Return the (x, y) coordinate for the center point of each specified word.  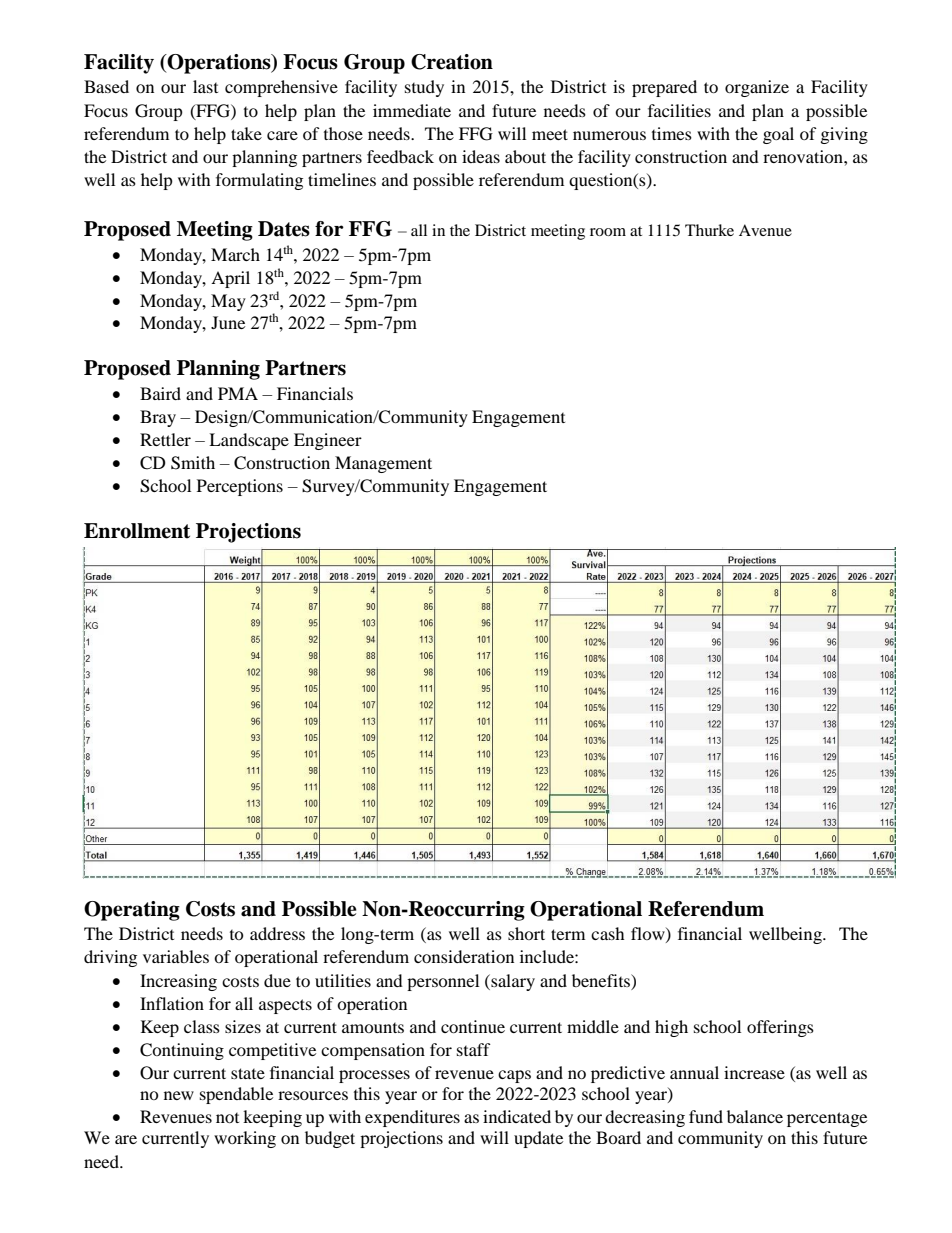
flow (649, 934)
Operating (132, 911)
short (526, 933)
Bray (158, 418)
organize (757, 88)
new (179, 1095)
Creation (452, 62)
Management (383, 464)
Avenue (765, 230)
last (205, 86)
